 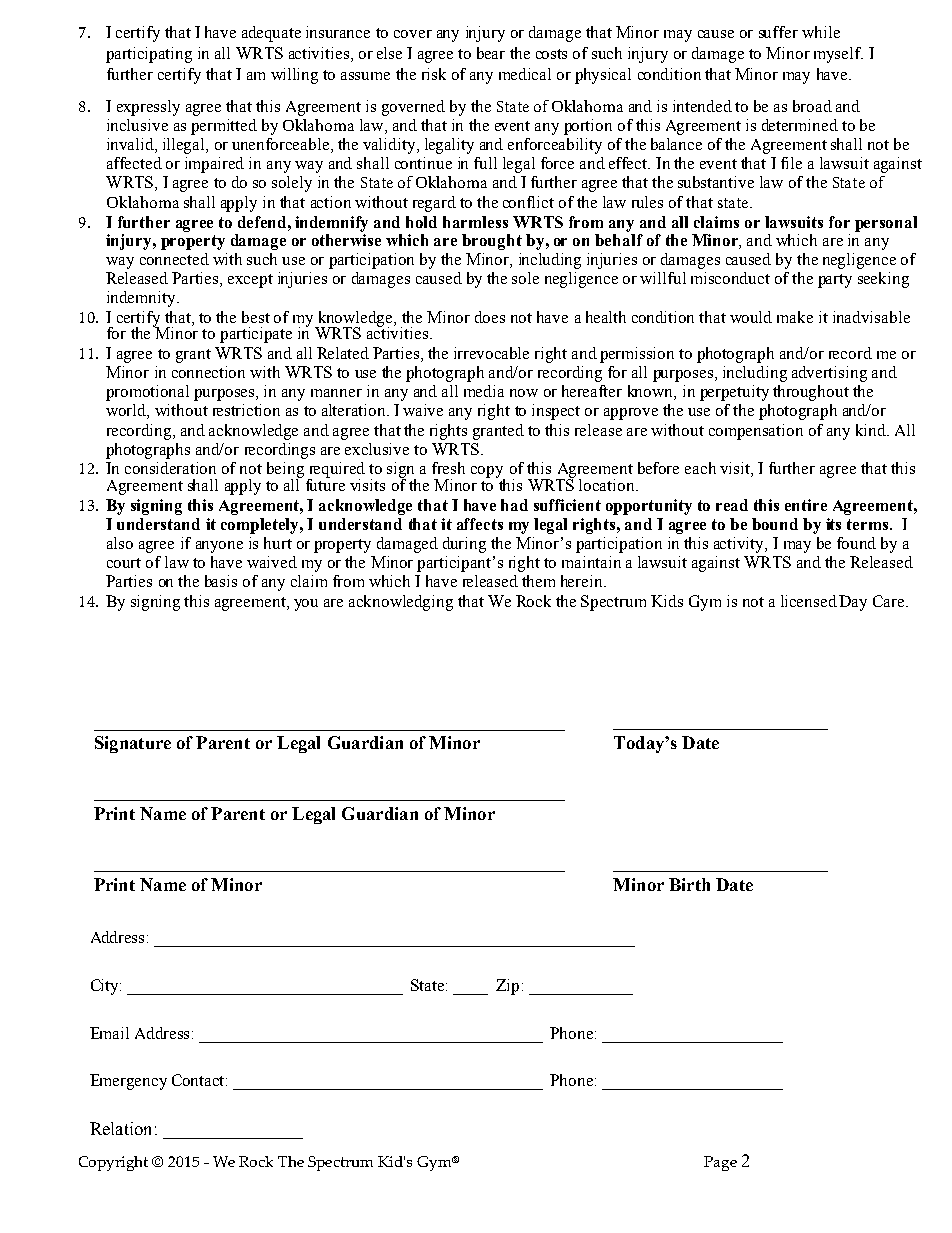 What do you see at coordinates (149, 55) in the document?
I see `participating` at bounding box center [149, 55].
